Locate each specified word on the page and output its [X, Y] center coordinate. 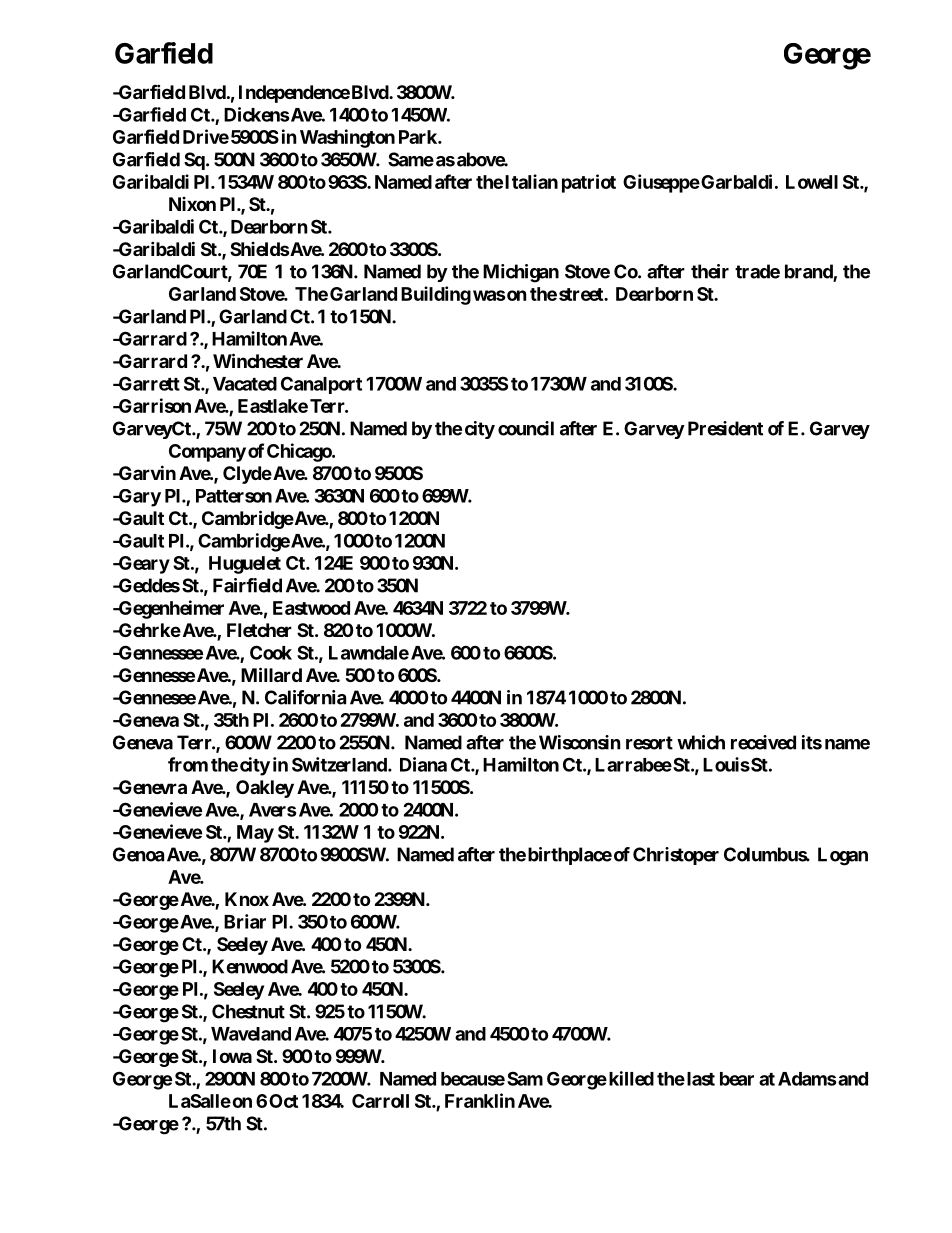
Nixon [192, 204]
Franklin [480, 1100]
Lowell [812, 182]
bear [737, 1079]
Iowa [232, 1056]
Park [419, 137]
